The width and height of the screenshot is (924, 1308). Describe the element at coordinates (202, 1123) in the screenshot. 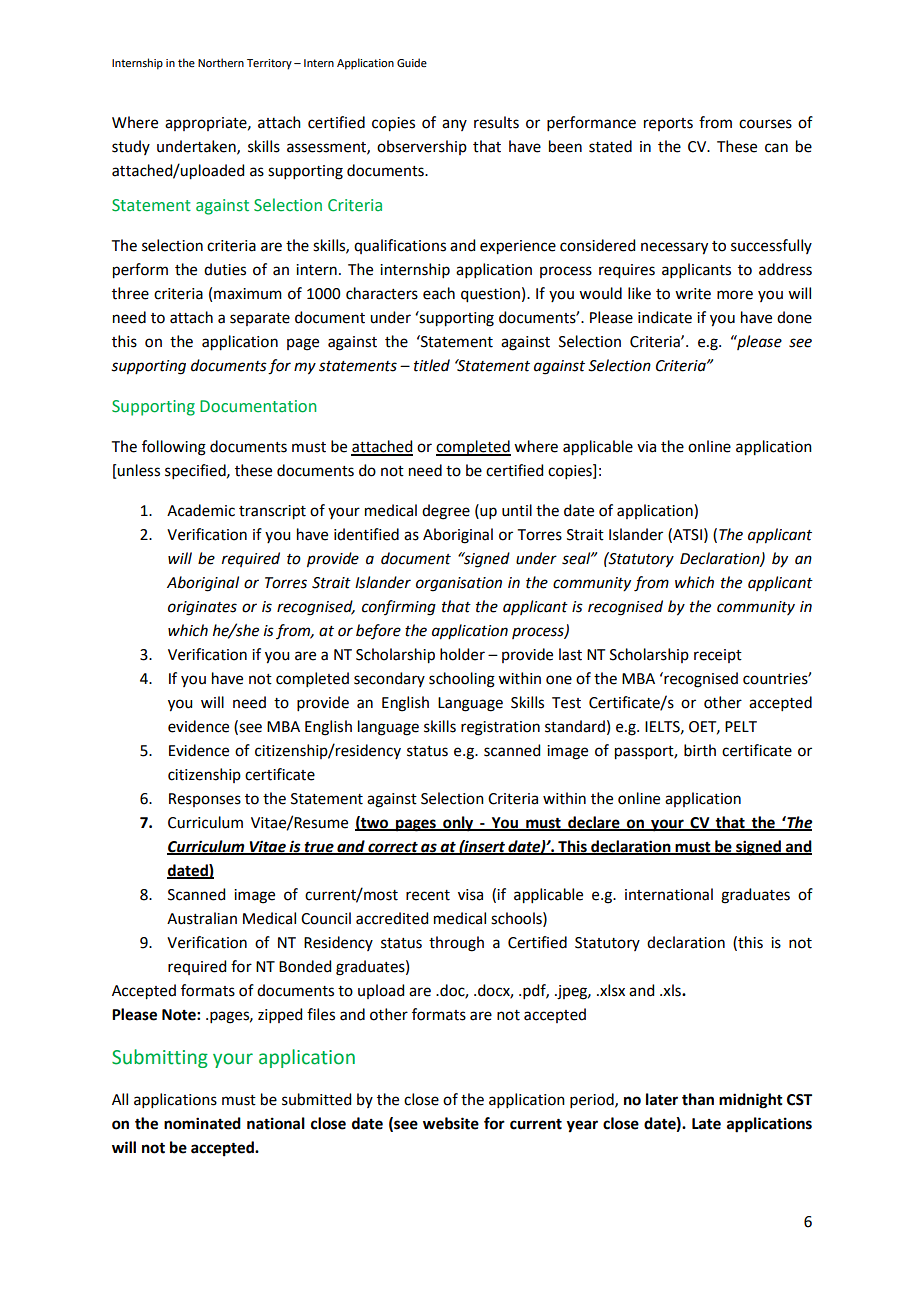

I see `nominated` at that location.
